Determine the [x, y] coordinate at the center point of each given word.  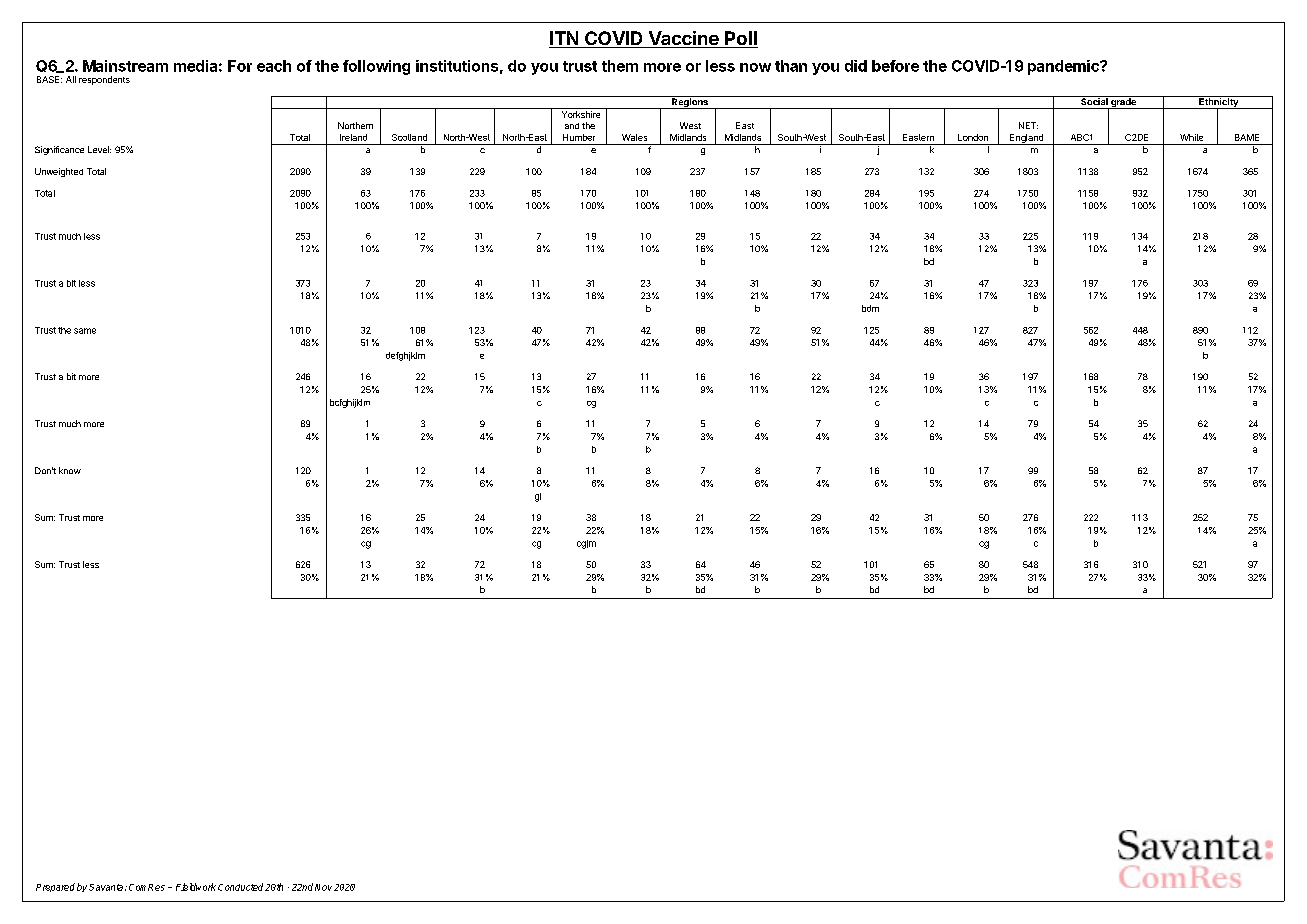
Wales [634, 137]
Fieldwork [196, 887]
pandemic [1064, 67]
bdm [870, 308]
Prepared [55, 887]
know [70, 470]
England [1026, 139]
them [620, 66]
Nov [323, 887]
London [973, 137]
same [85, 331]
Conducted [240, 887]
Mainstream [125, 66]
